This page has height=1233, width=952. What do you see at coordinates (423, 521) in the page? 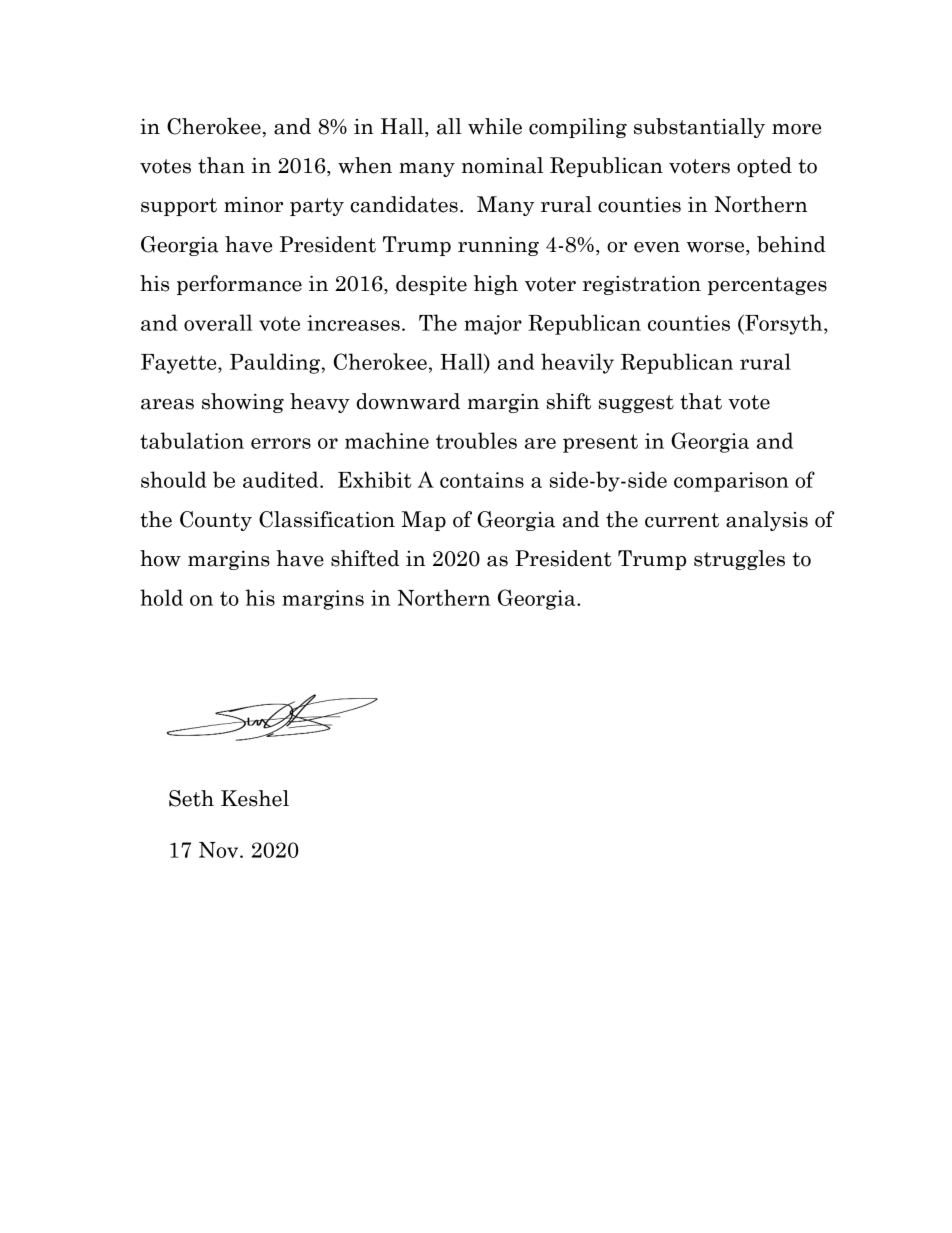
I see `Map` at bounding box center [423, 521].
